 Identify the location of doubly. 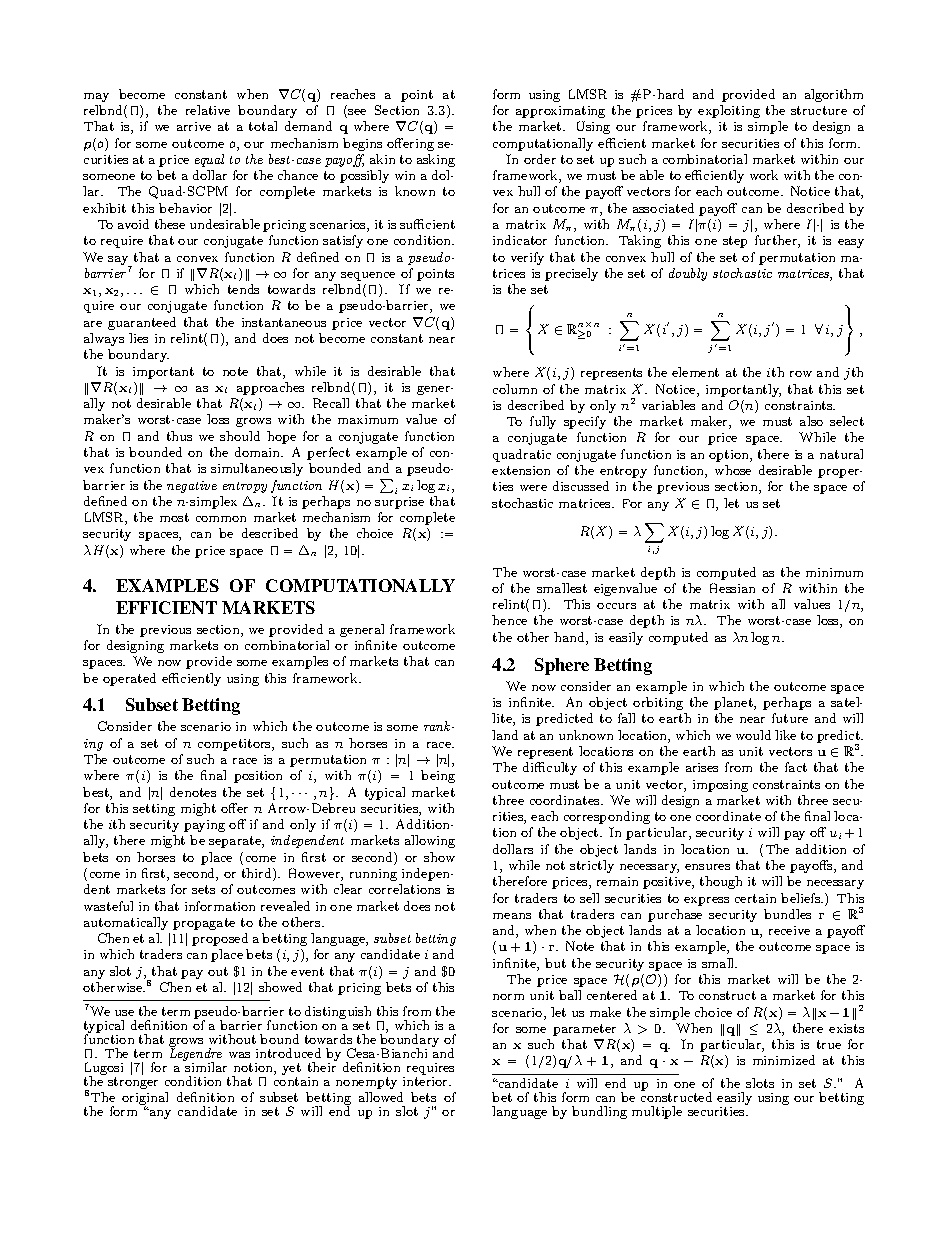
(688, 274).
